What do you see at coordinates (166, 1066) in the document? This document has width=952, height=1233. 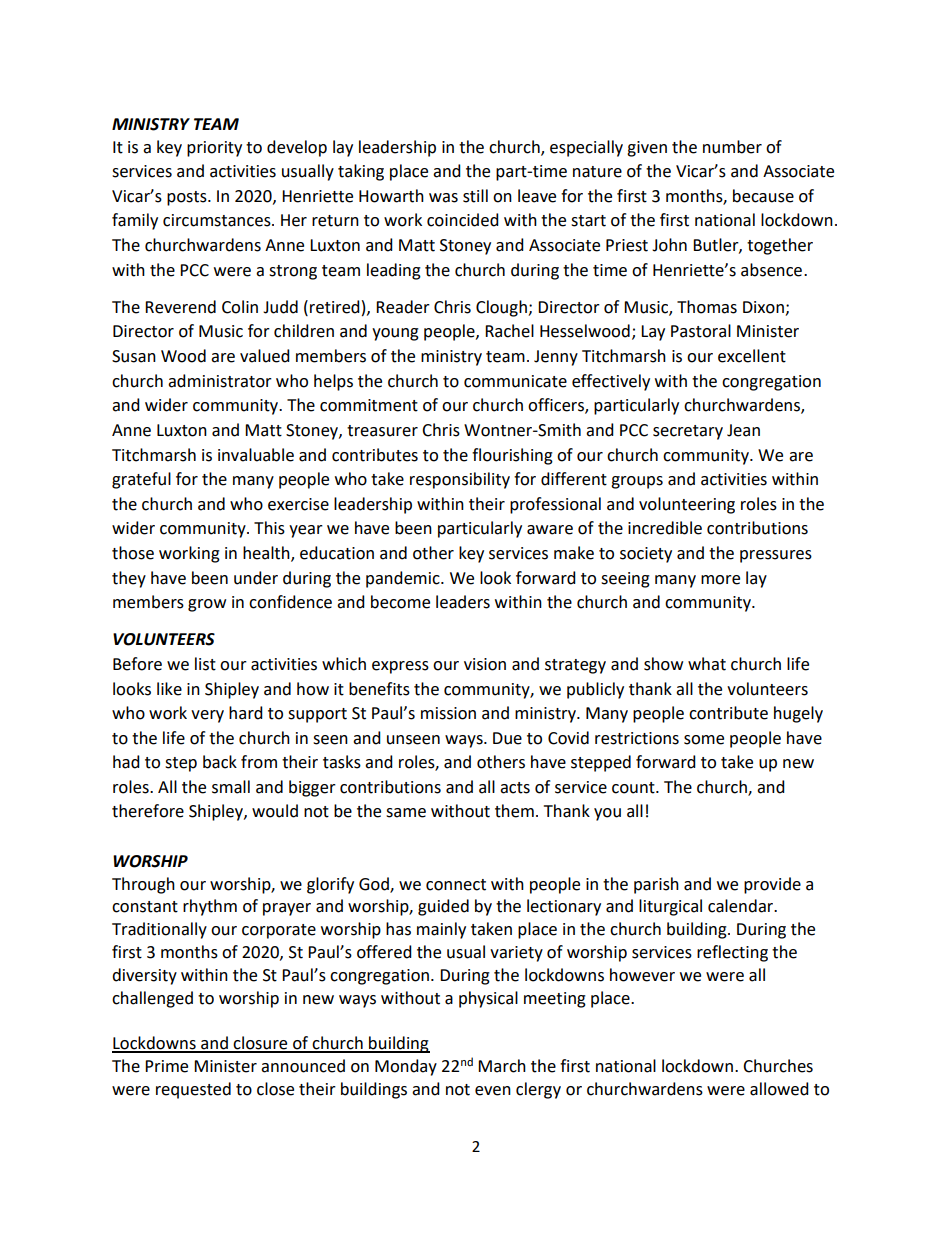 I see `Prime` at bounding box center [166, 1066].
